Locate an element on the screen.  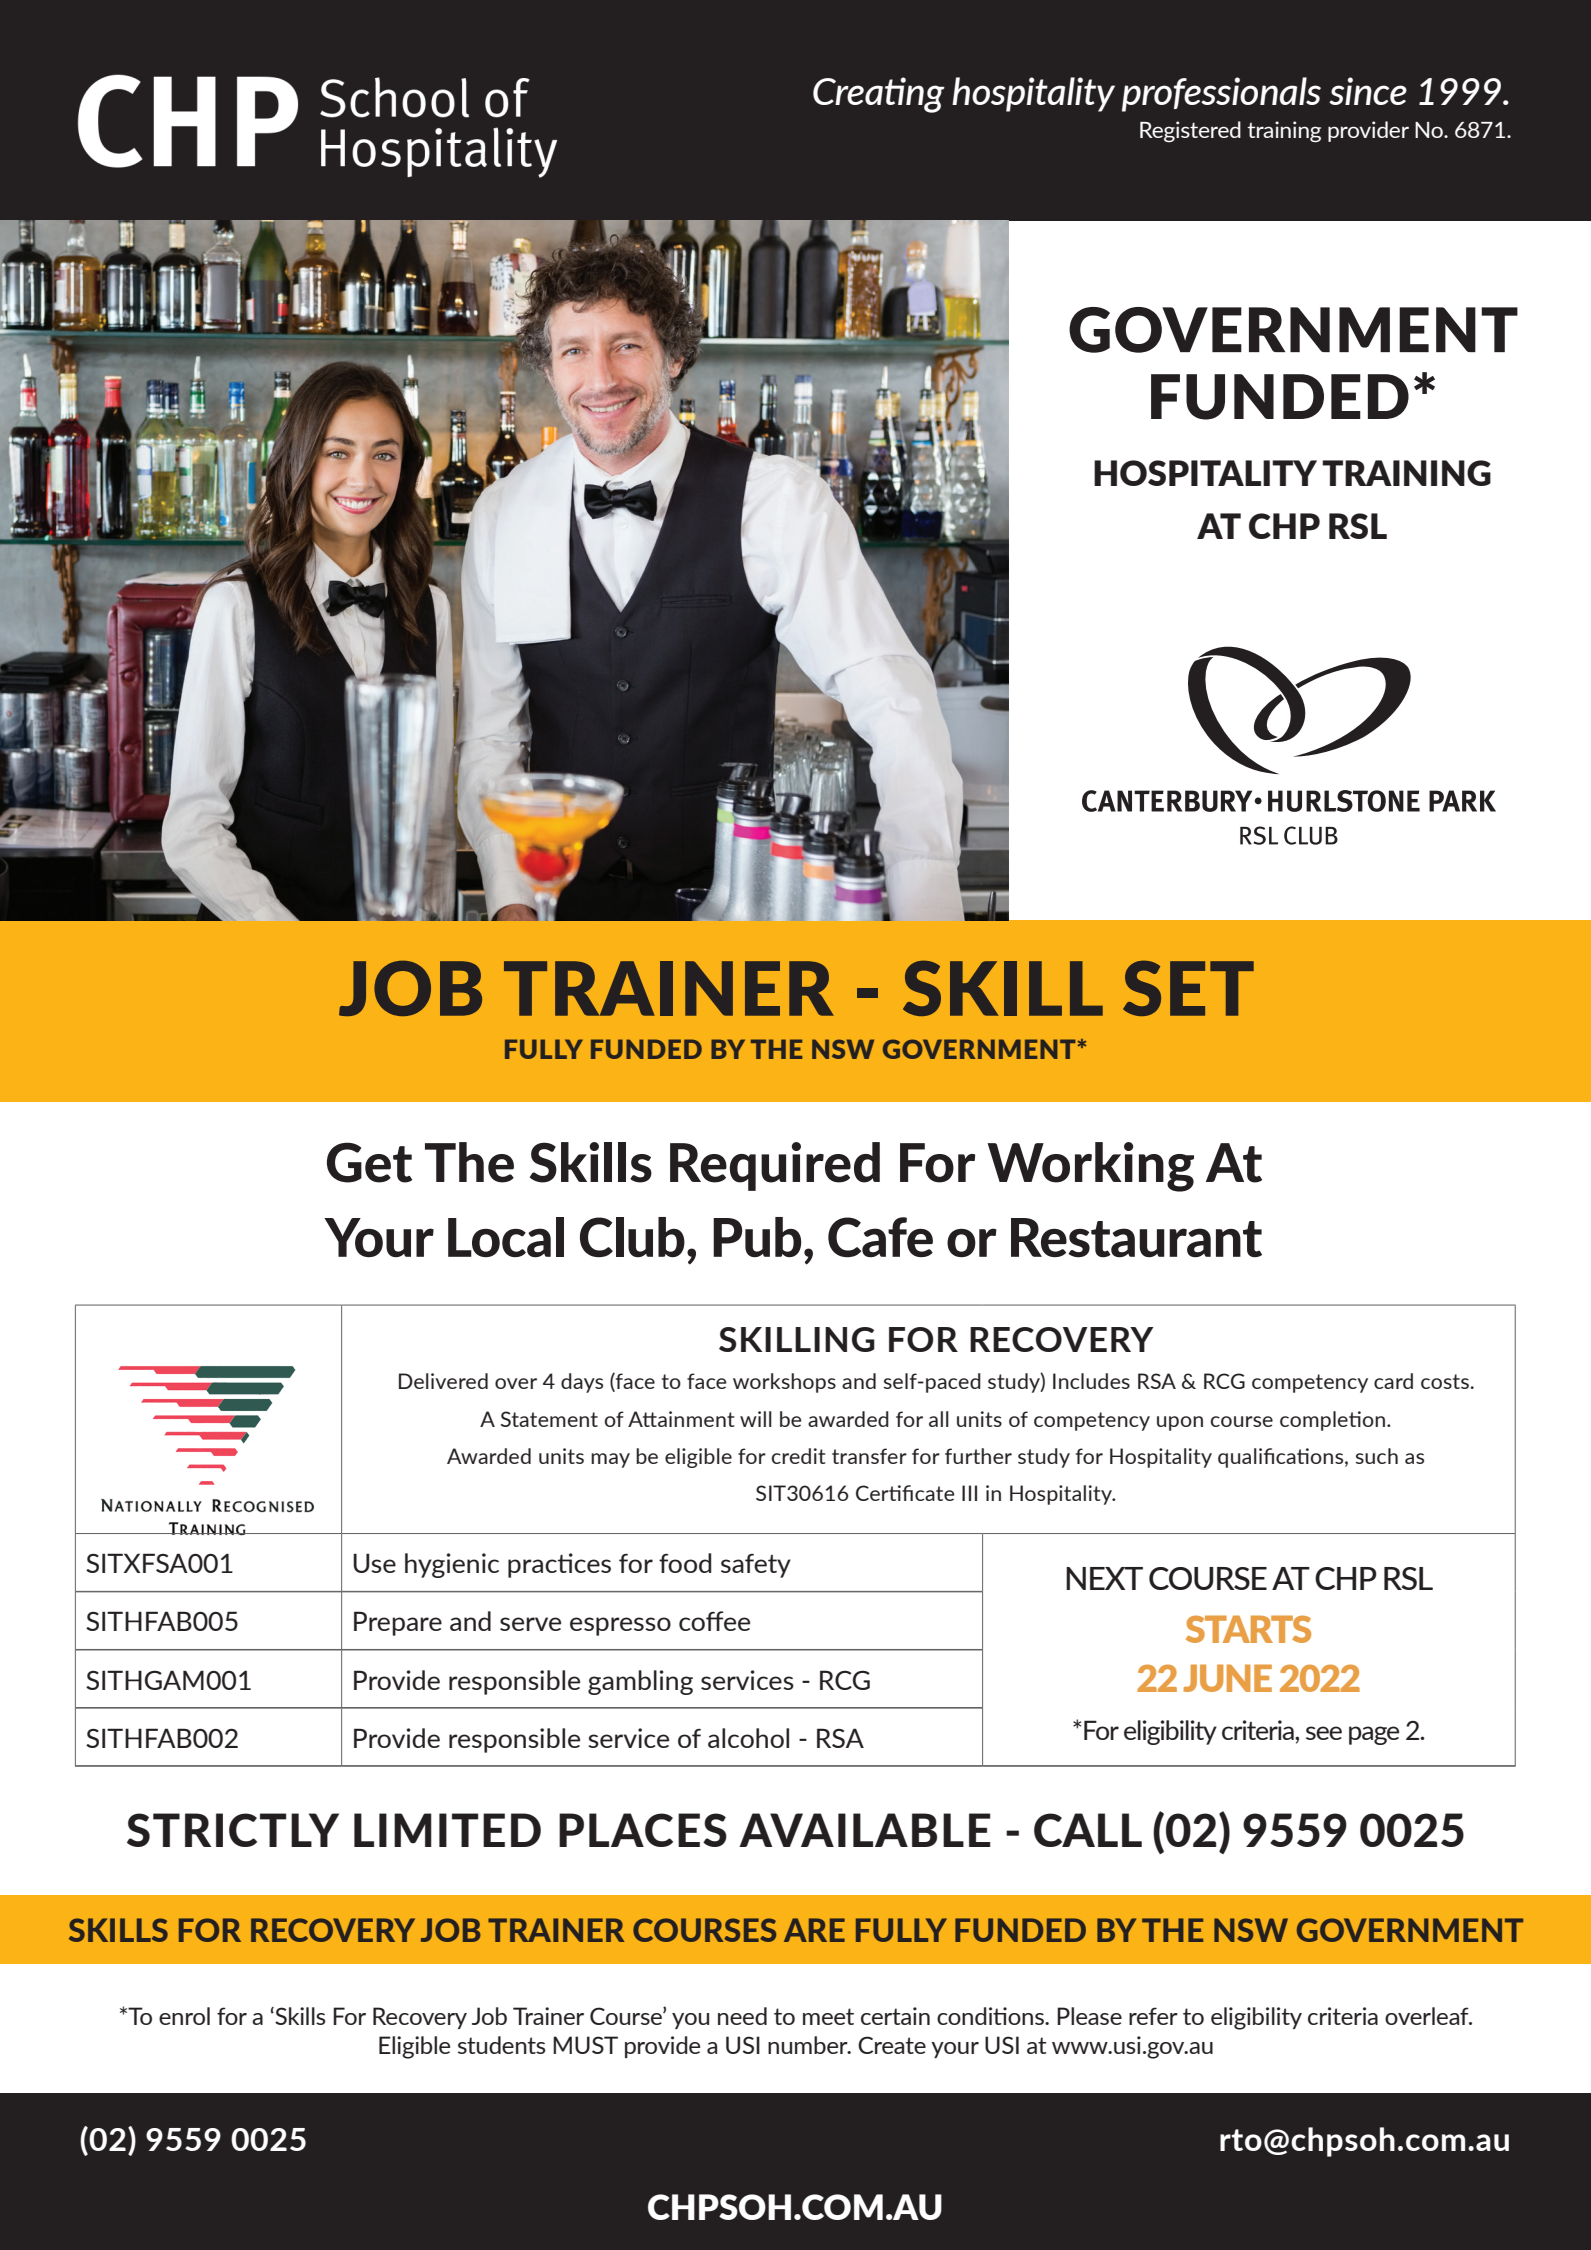
workshops is located at coordinates (784, 1383).
